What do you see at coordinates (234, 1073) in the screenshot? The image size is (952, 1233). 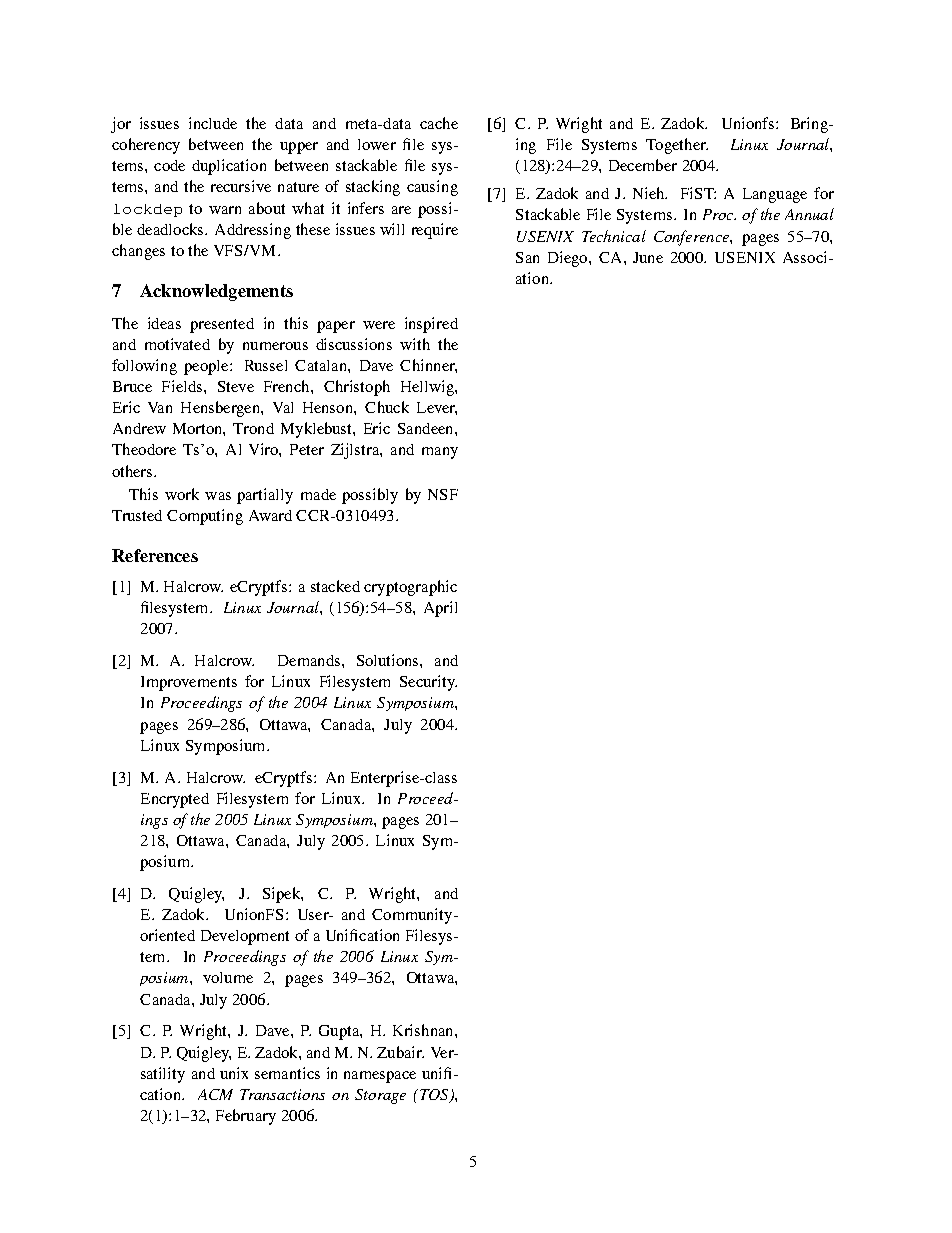 I see `unix` at bounding box center [234, 1073].
